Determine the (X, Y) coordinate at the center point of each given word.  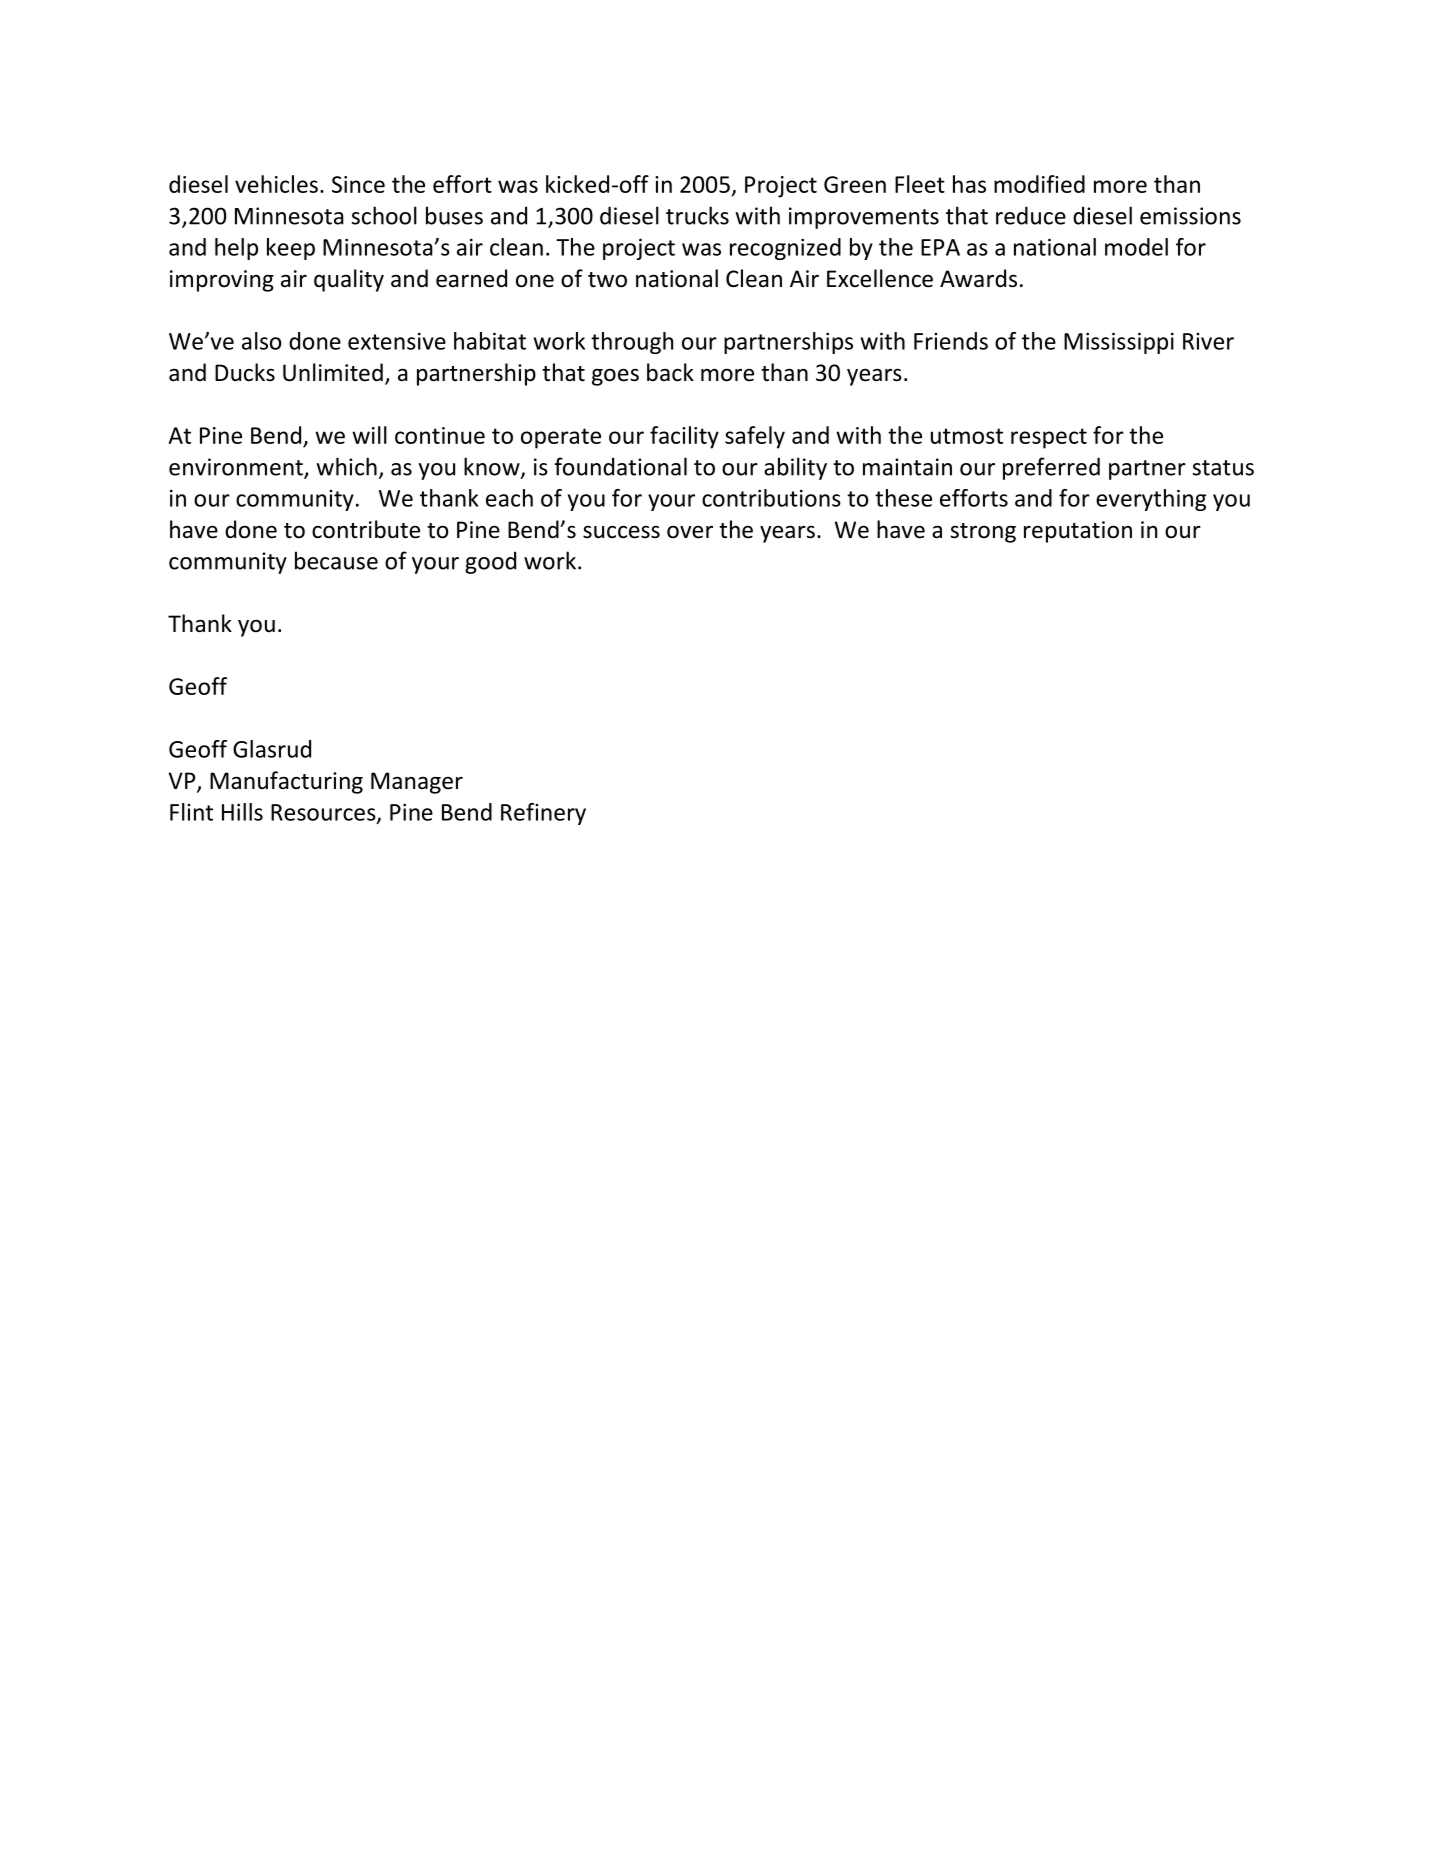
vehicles (276, 184)
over (690, 532)
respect (1049, 438)
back (670, 372)
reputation (1078, 532)
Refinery (543, 814)
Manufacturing (286, 782)
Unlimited (333, 372)
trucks (697, 215)
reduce (1031, 215)
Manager (417, 783)
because (336, 560)
